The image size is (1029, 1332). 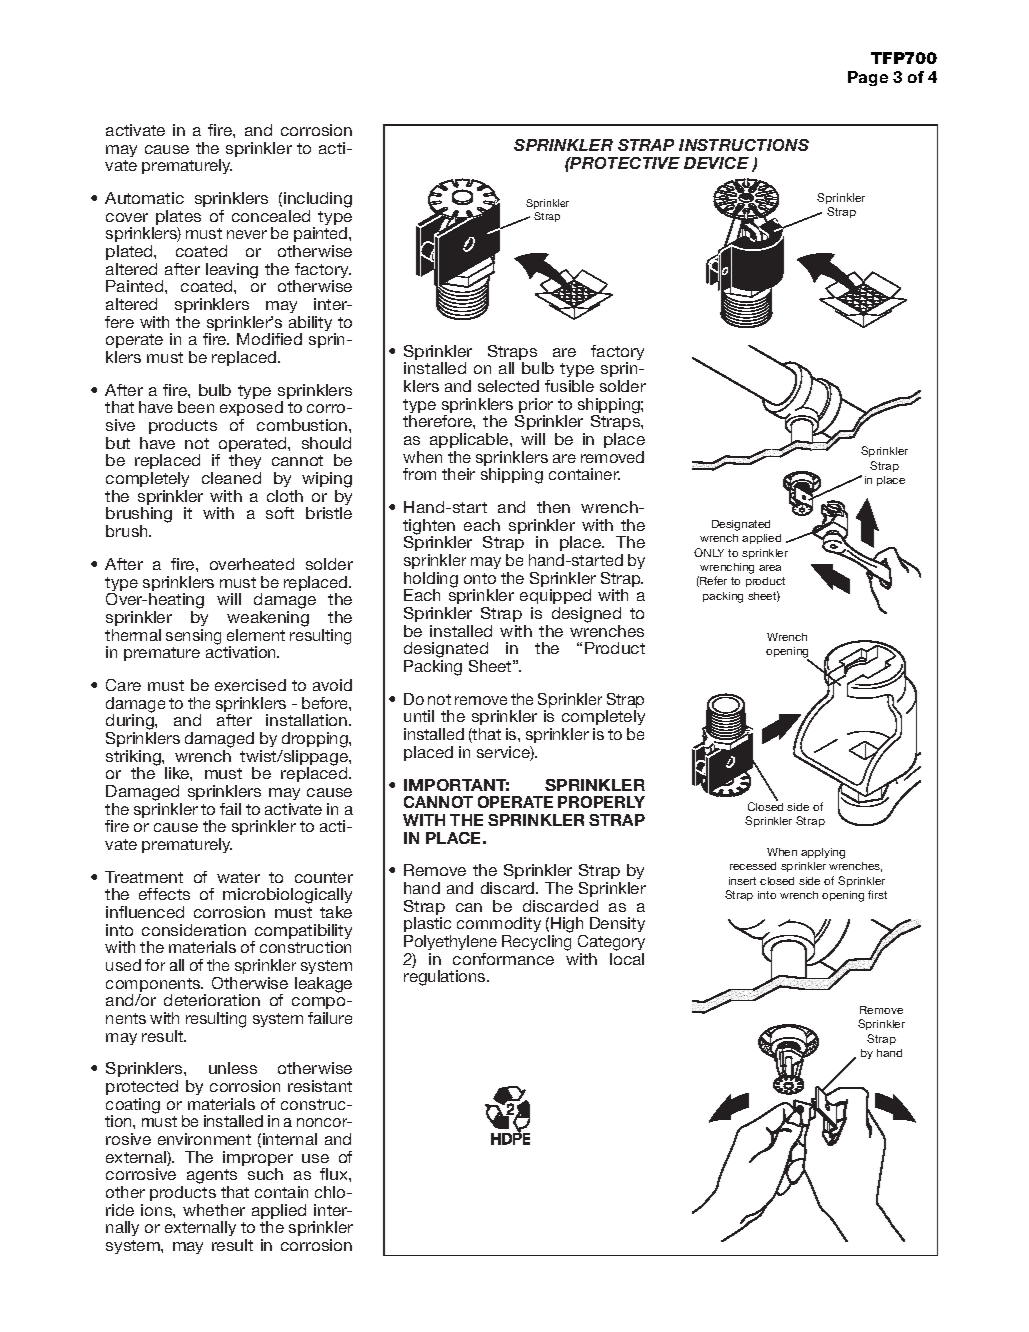 I want to click on Device, so click(x=716, y=163).
